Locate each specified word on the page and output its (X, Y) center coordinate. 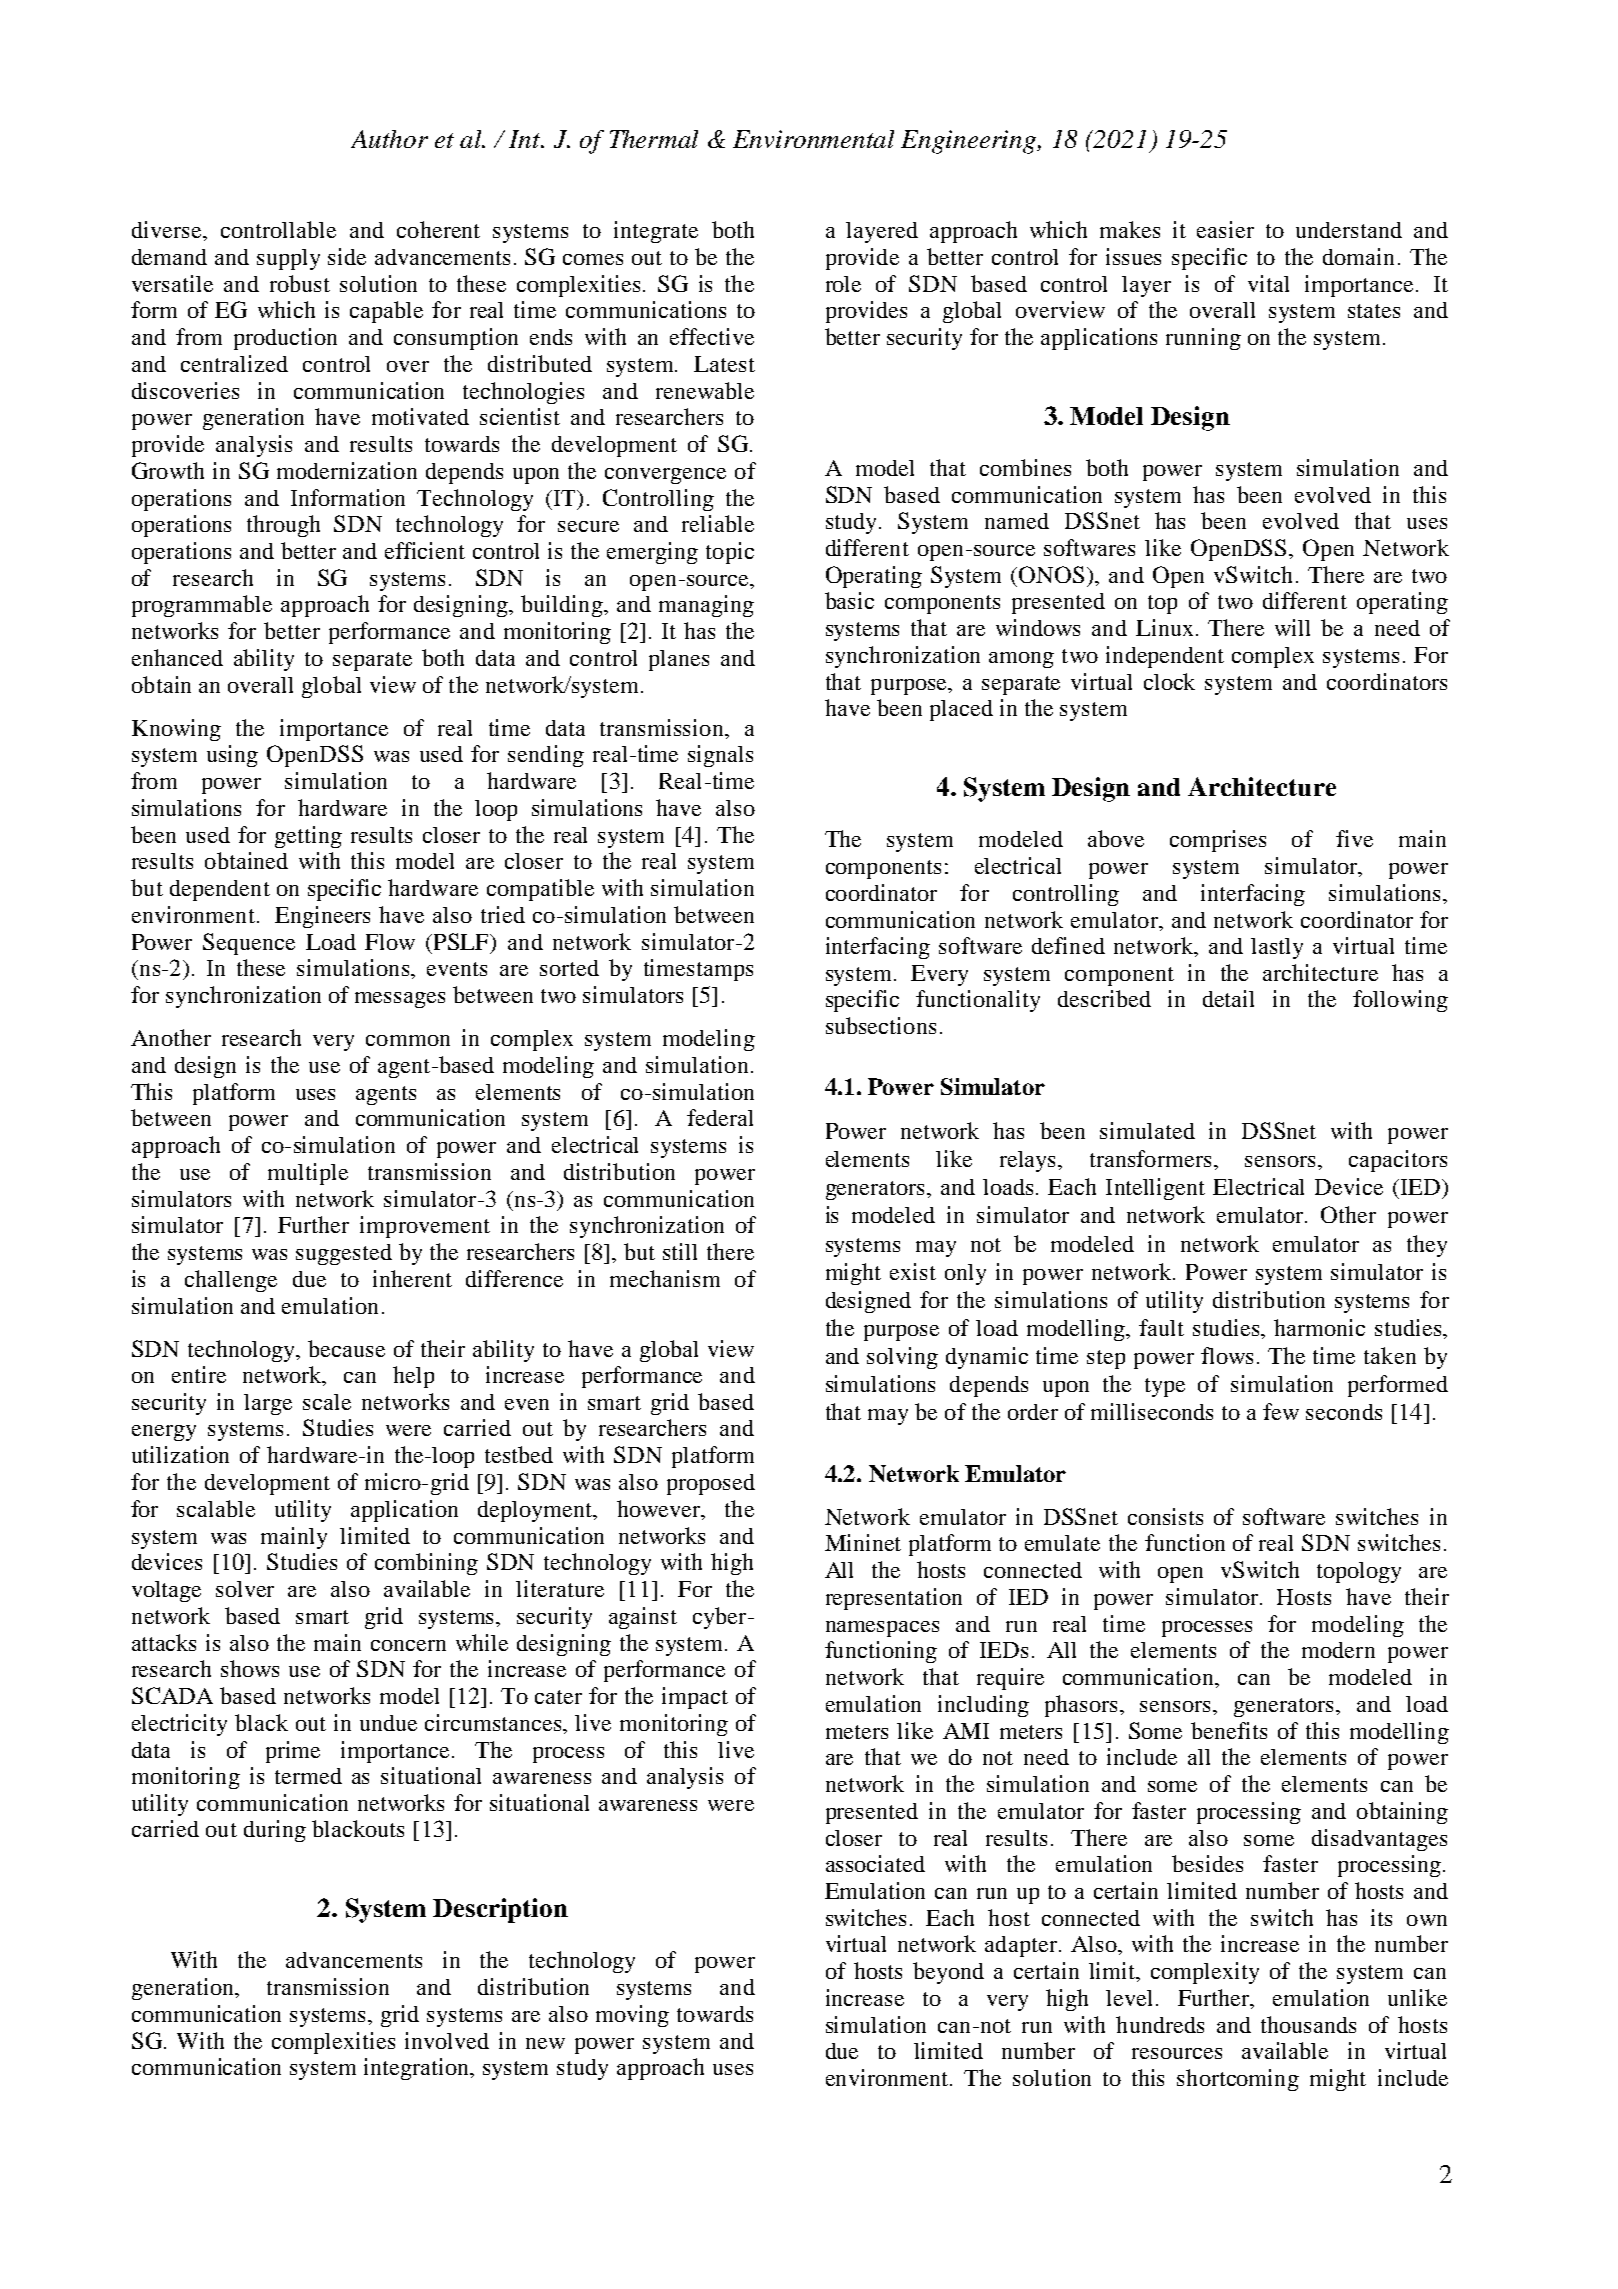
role (843, 284)
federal (720, 1117)
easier (1225, 229)
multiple (308, 1174)
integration (418, 2069)
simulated (1147, 1130)
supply (288, 259)
